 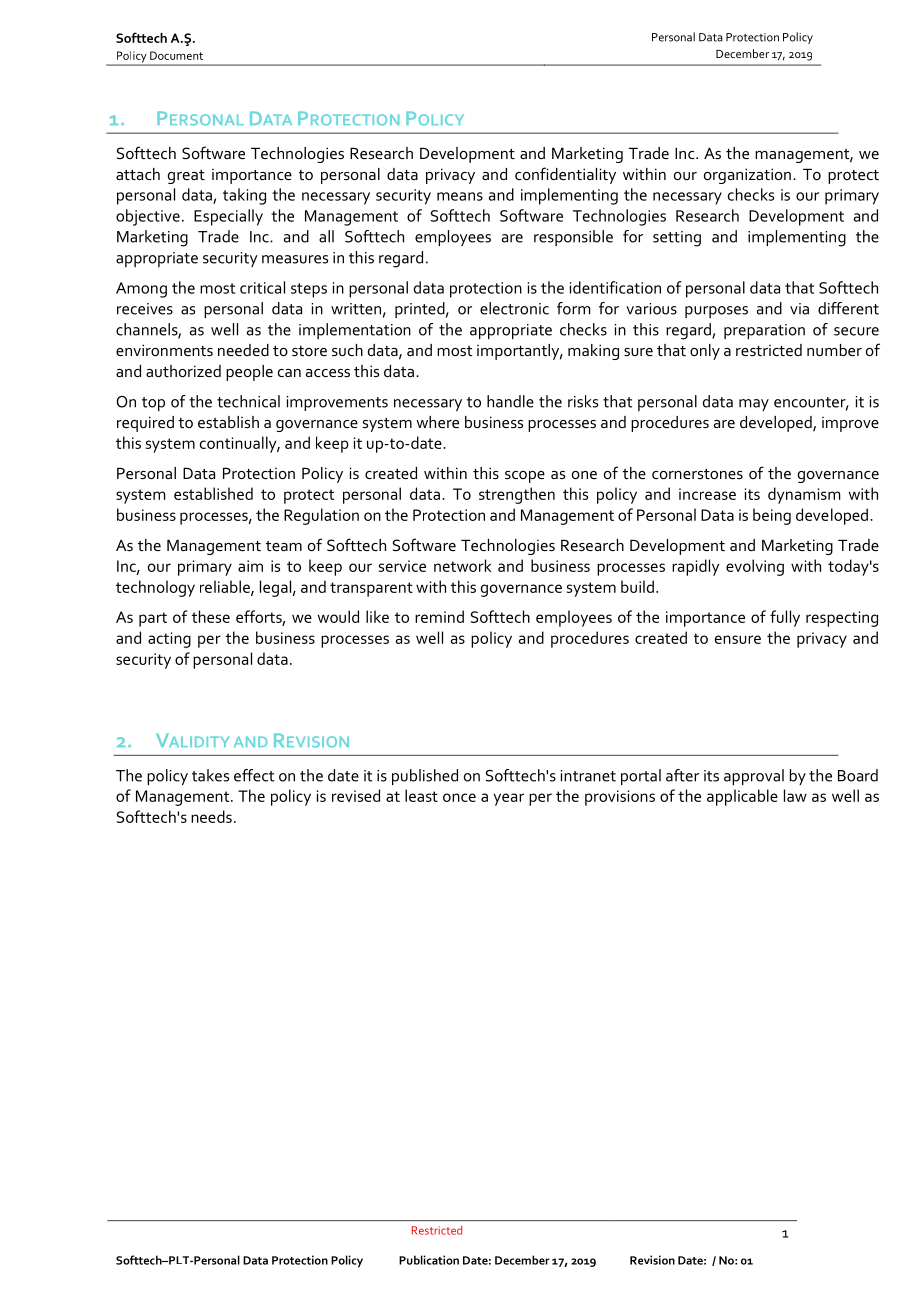 I want to click on needs, so click(x=211, y=816).
